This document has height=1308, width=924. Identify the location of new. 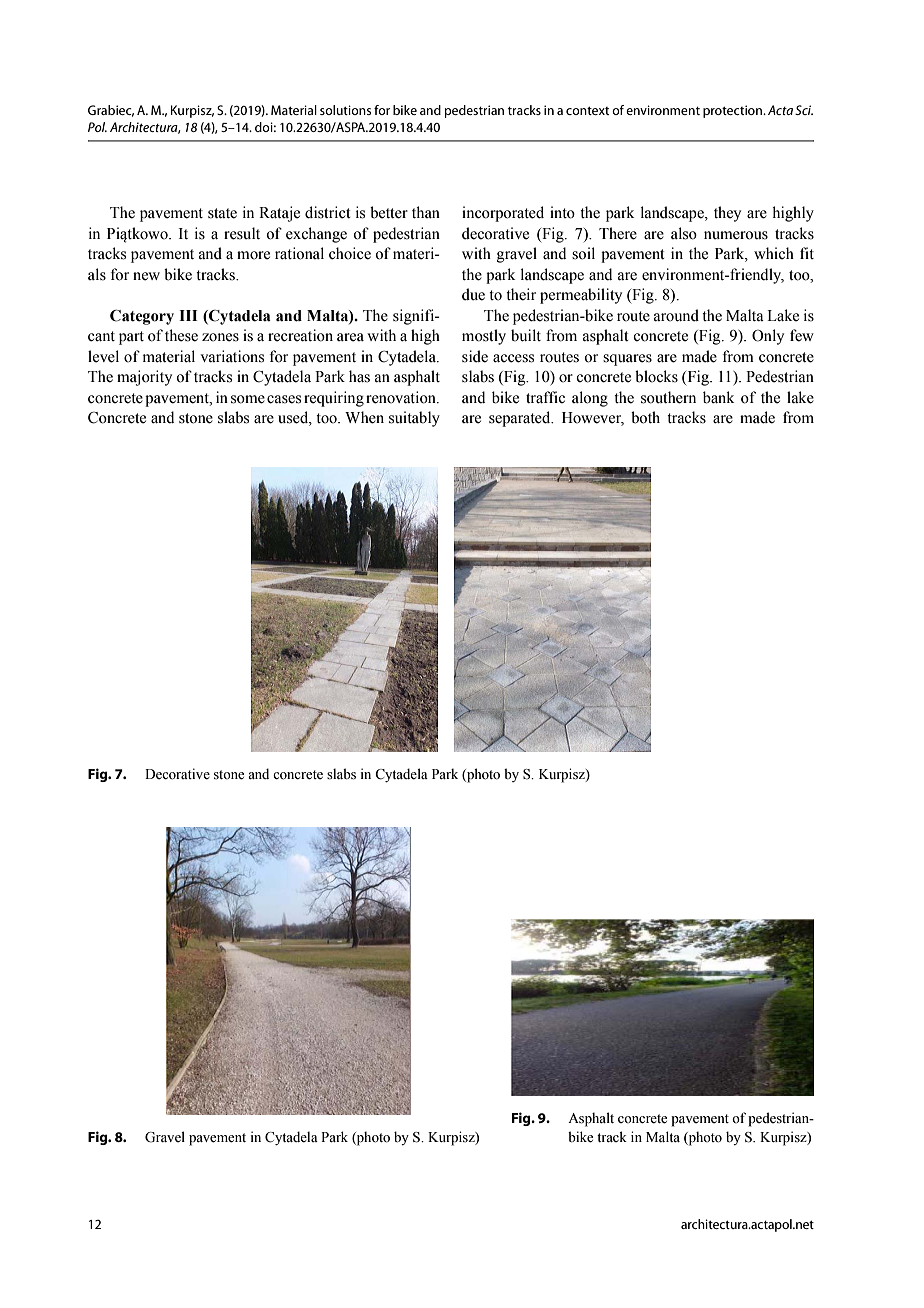
(146, 276).
